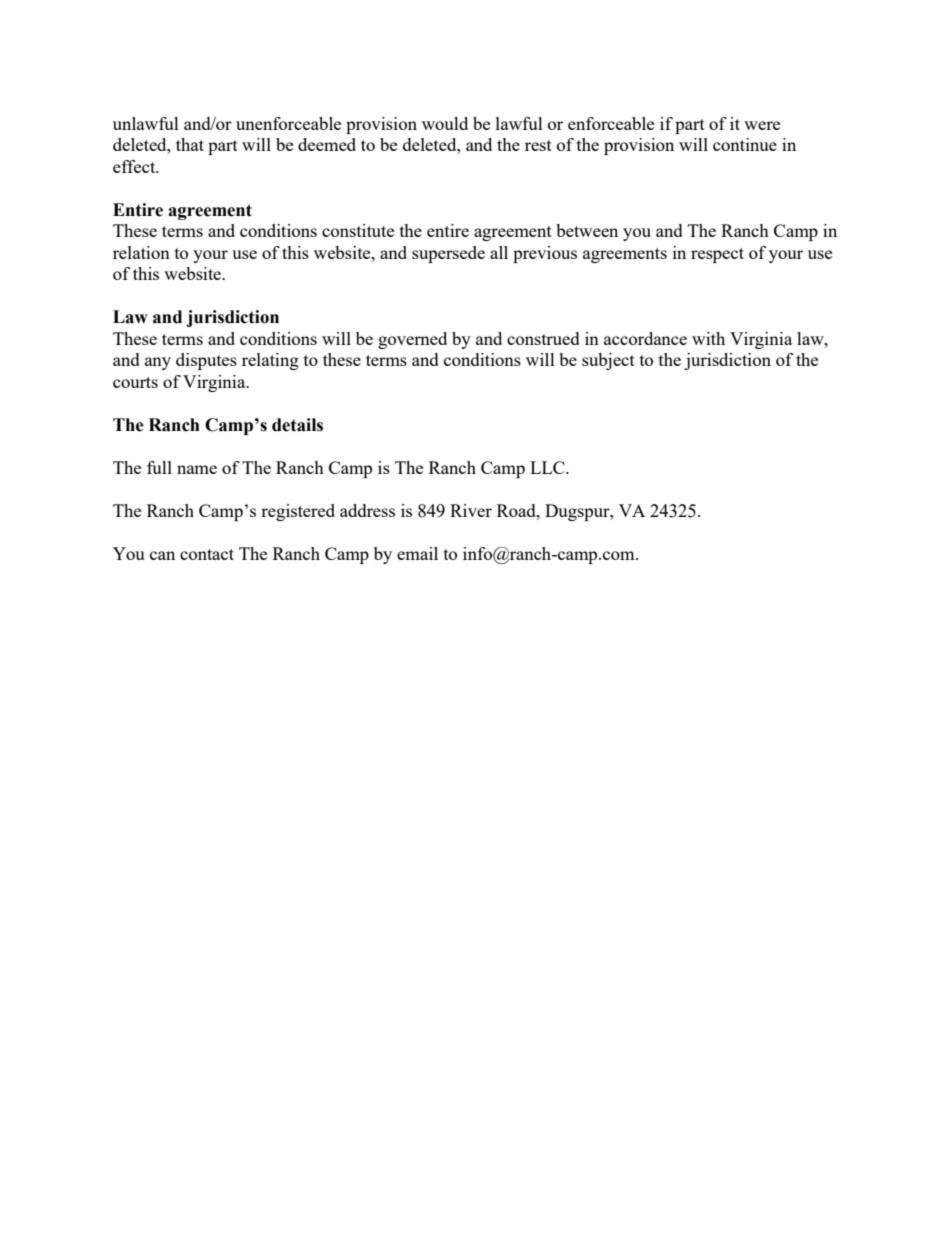 This screenshot has width=952, height=1233. I want to click on email, so click(417, 553).
